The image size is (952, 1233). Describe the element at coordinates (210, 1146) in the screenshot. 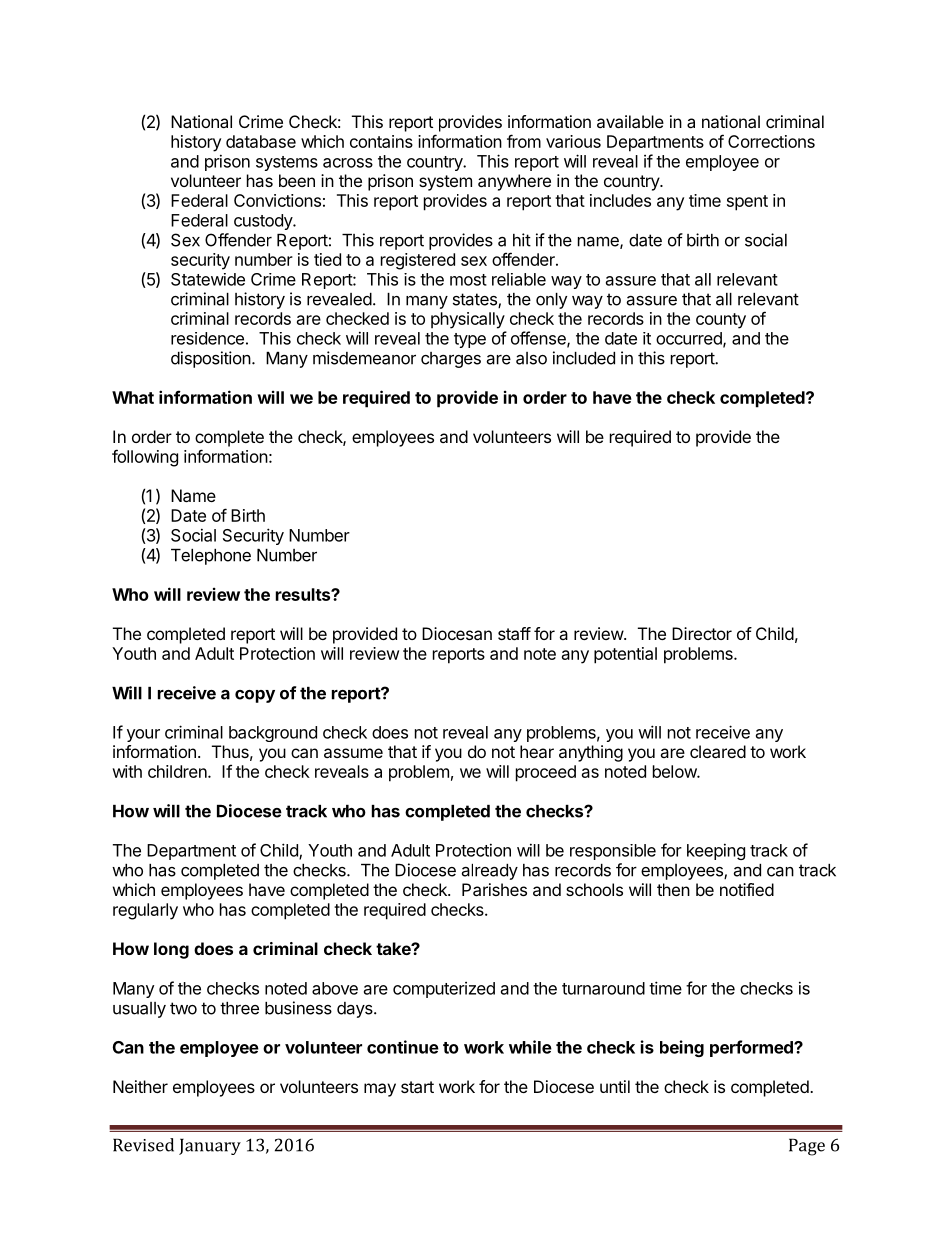

I see `January` at that location.
